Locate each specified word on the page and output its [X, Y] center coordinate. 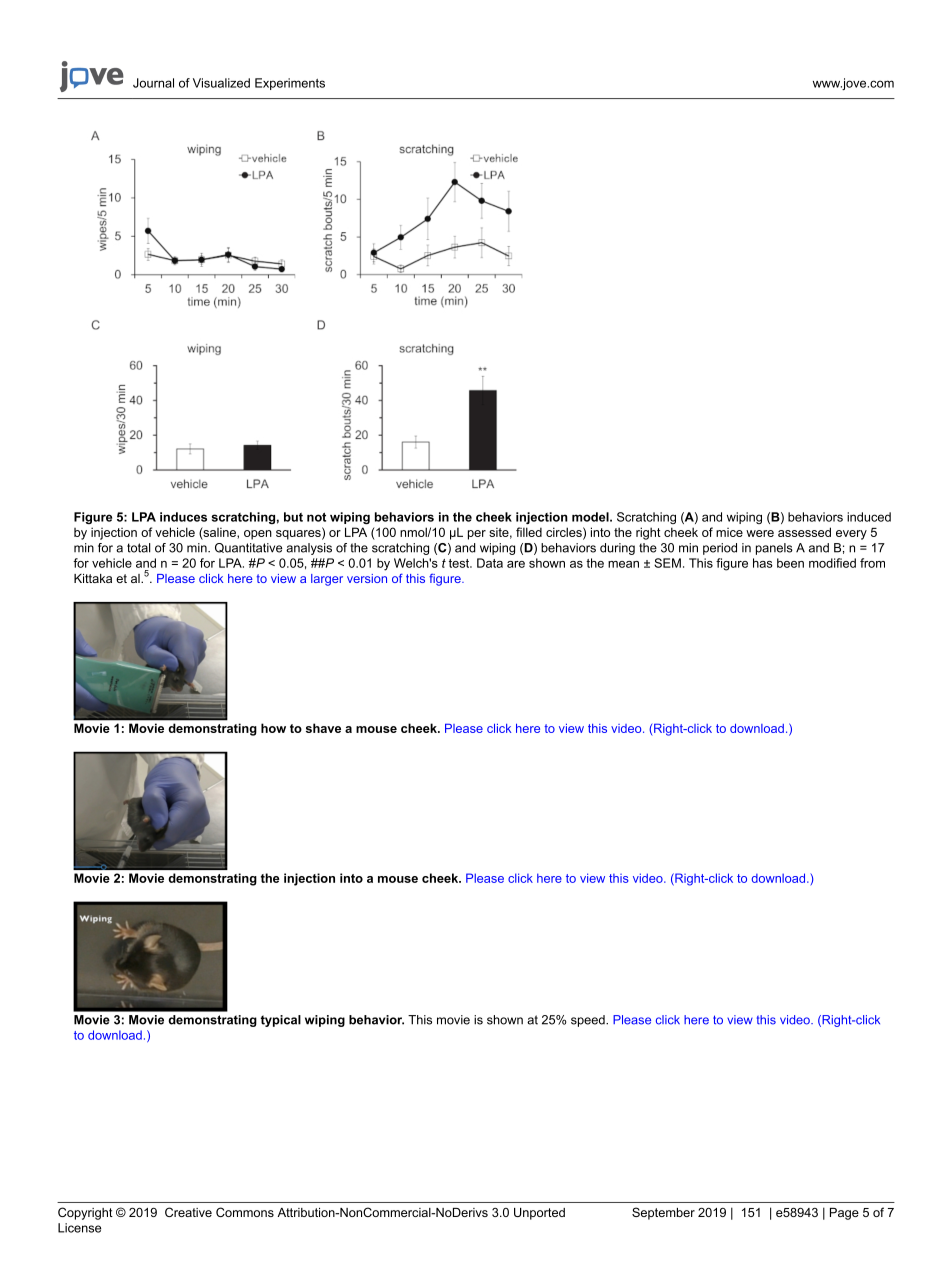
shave [323, 728]
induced [869, 517]
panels [774, 549]
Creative [188, 1212]
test [460, 563]
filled [529, 532]
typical [281, 1021]
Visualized [221, 83]
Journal [153, 83]
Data [490, 563]
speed [589, 1021]
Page [844, 1214]
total [139, 548]
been [790, 563]
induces [183, 517]
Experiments [290, 84]
